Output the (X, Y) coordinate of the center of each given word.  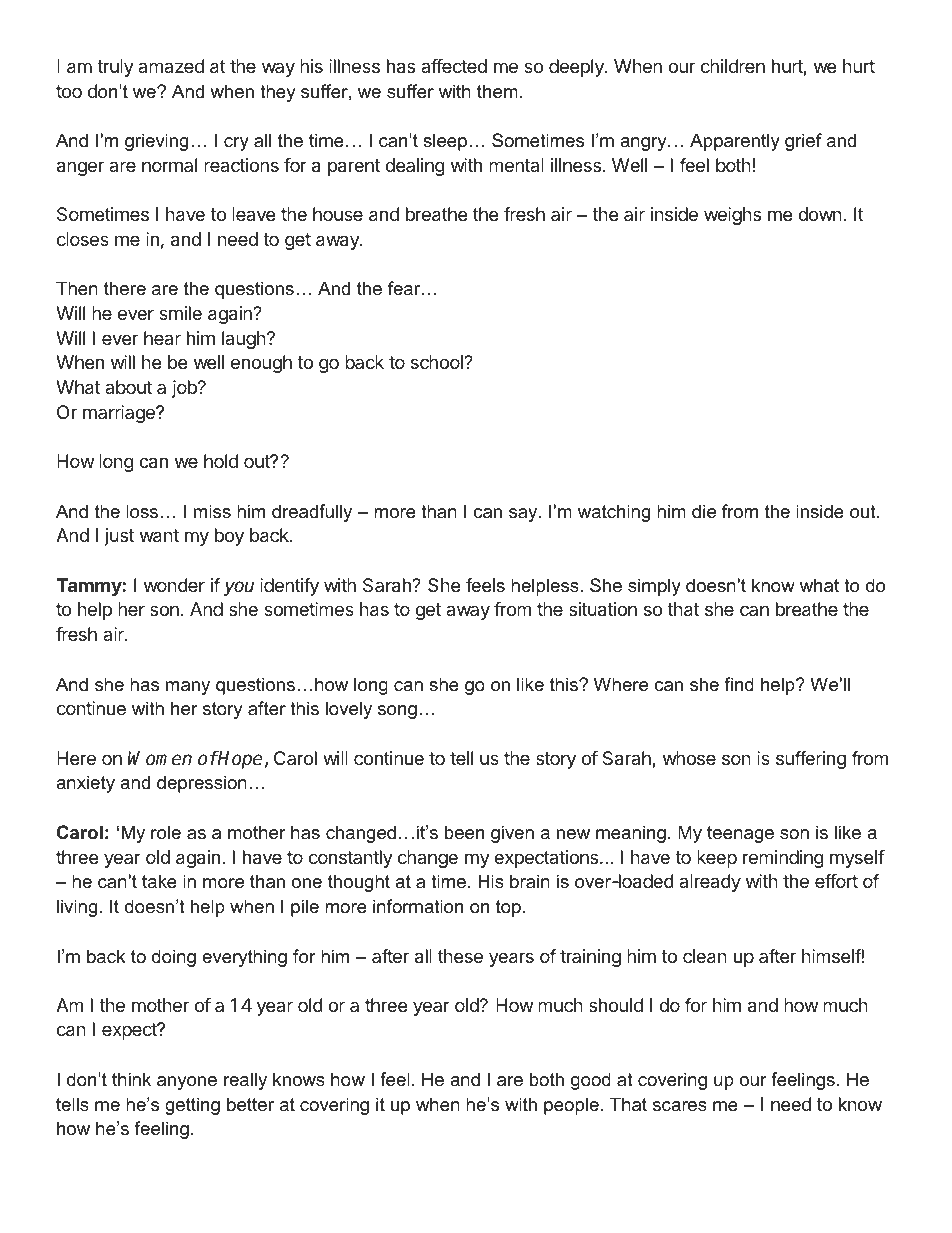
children (733, 66)
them (497, 91)
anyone (187, 1083)
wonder (174, 585)
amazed (171, 66)
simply (654, 587)
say (524, 515)
